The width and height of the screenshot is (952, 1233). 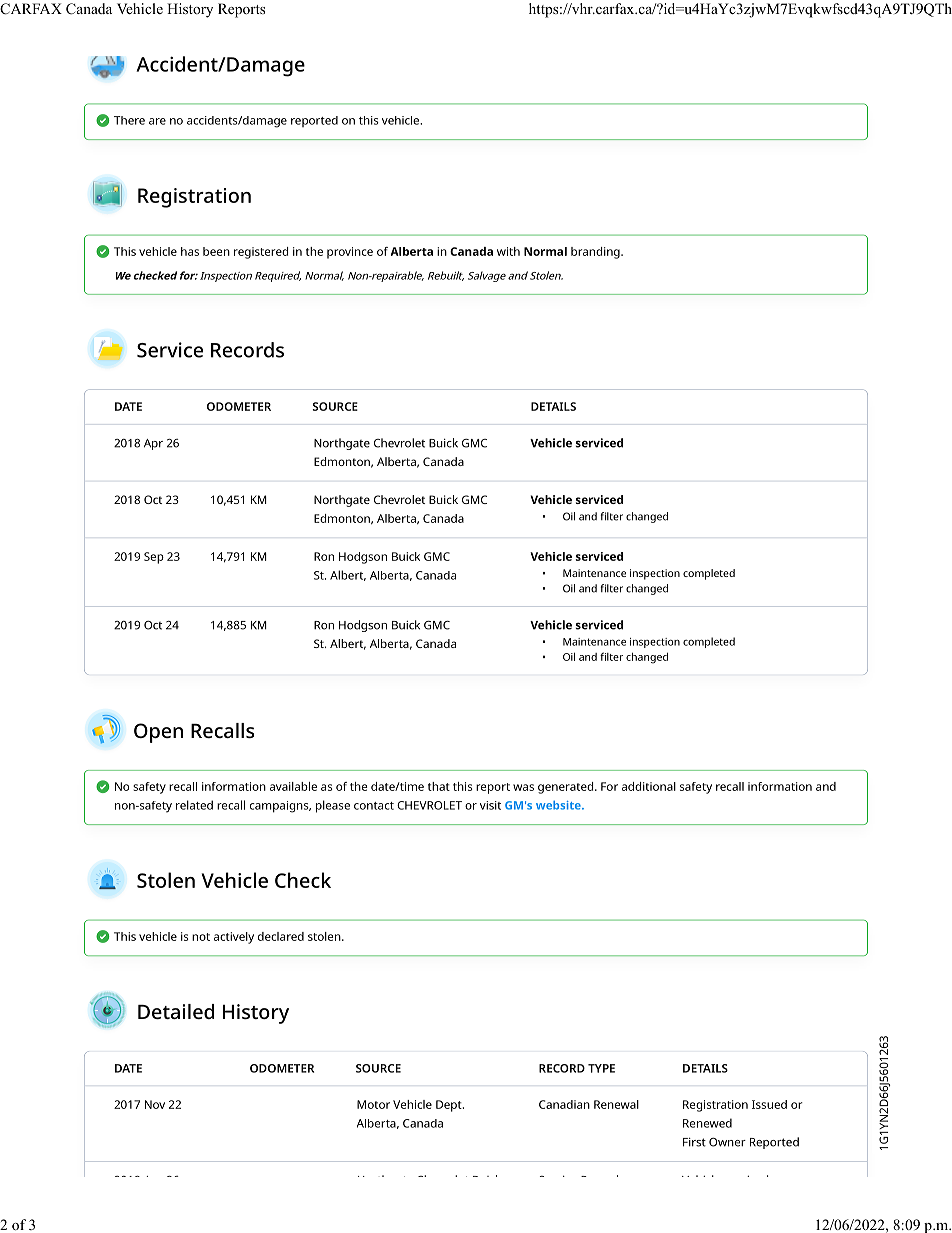 What do you see at coordinates (350, 253) in the screenshot?
I see `province` at bounding box center [350, 253].
